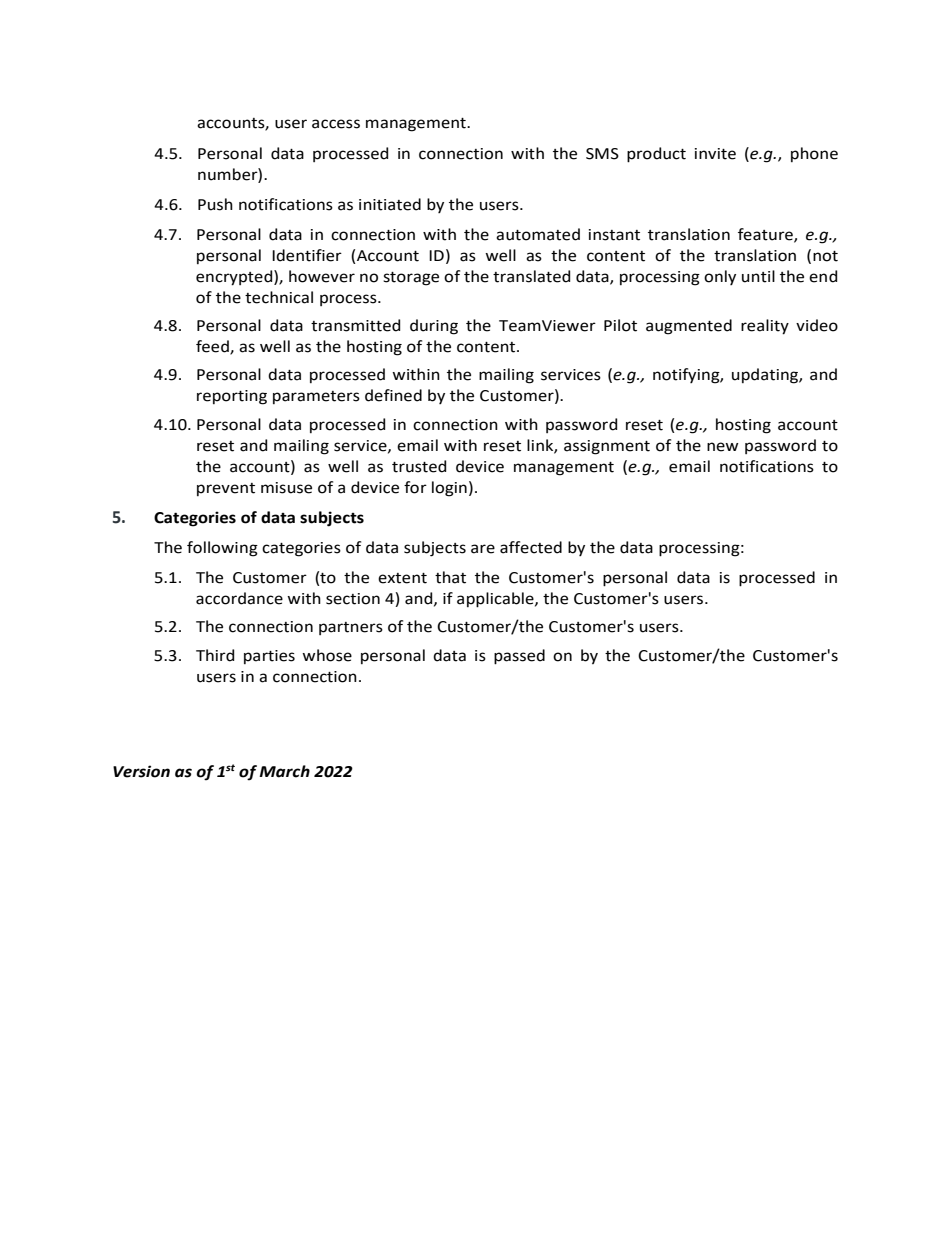  I want to click on feed, so click(213, 347).
